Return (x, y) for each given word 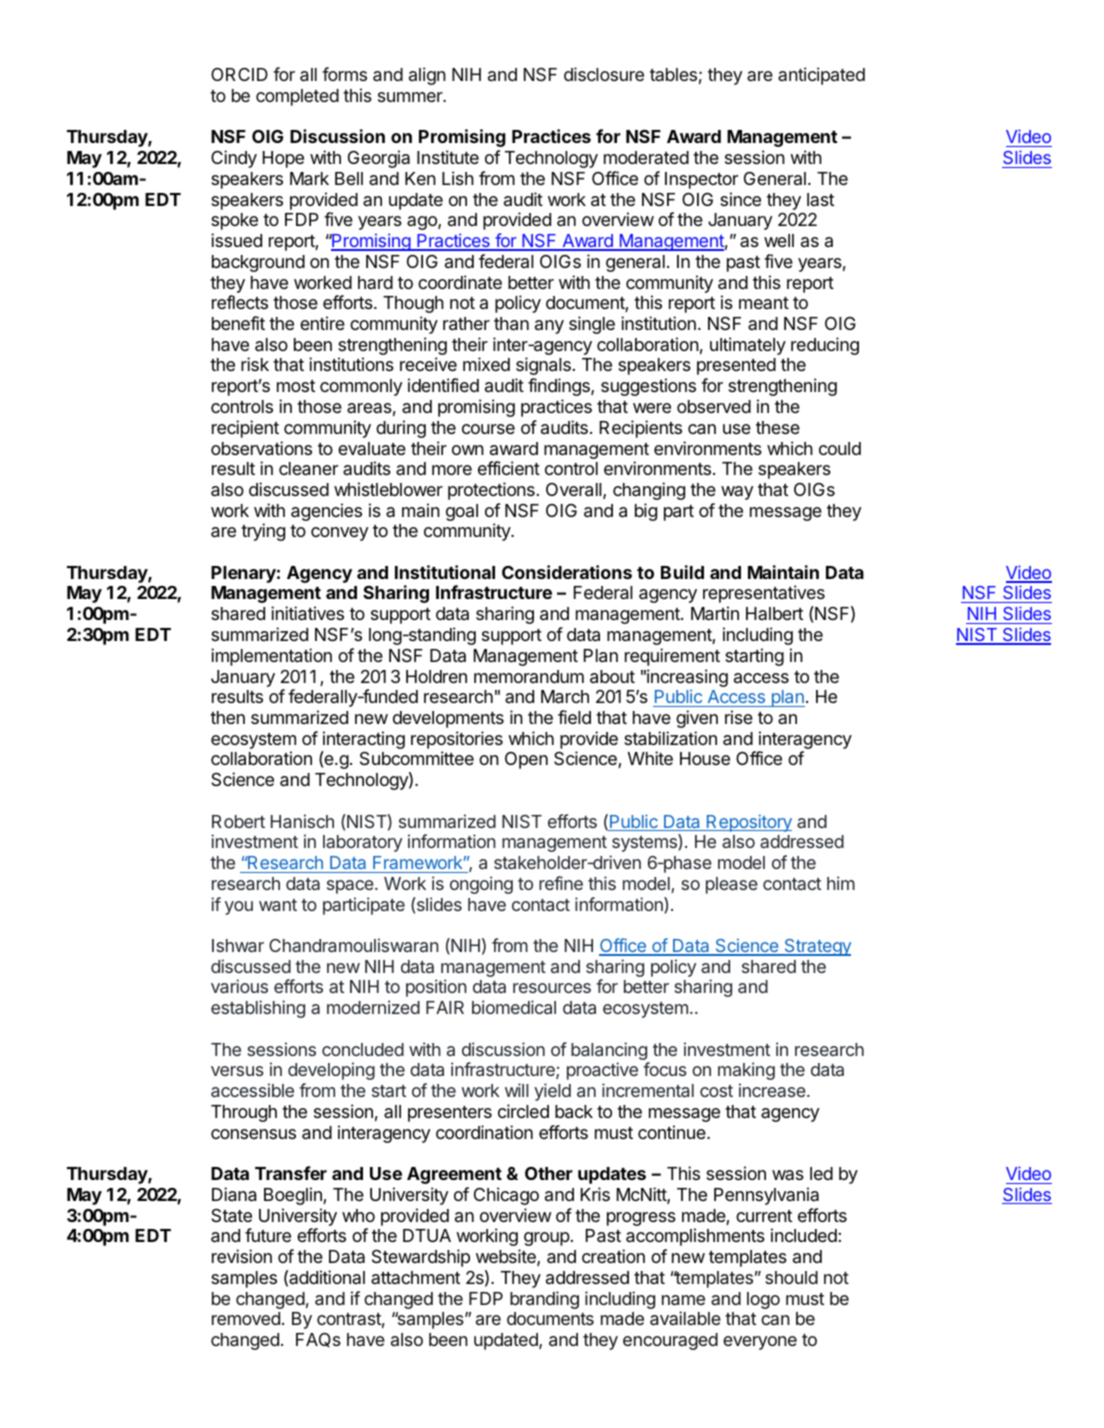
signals (543, 366)
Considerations (567, 572)
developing (331, 1071)
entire (322, 323)
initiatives (307, 613)
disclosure (604, 74)
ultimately (748, 346)
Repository (748, 823)
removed (246, 1318)
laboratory (362, 843)
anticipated (821, 76)
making (746, 1071)
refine (561, 883)
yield (552, 1092)
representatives (764, 594)
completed (297, 97)
